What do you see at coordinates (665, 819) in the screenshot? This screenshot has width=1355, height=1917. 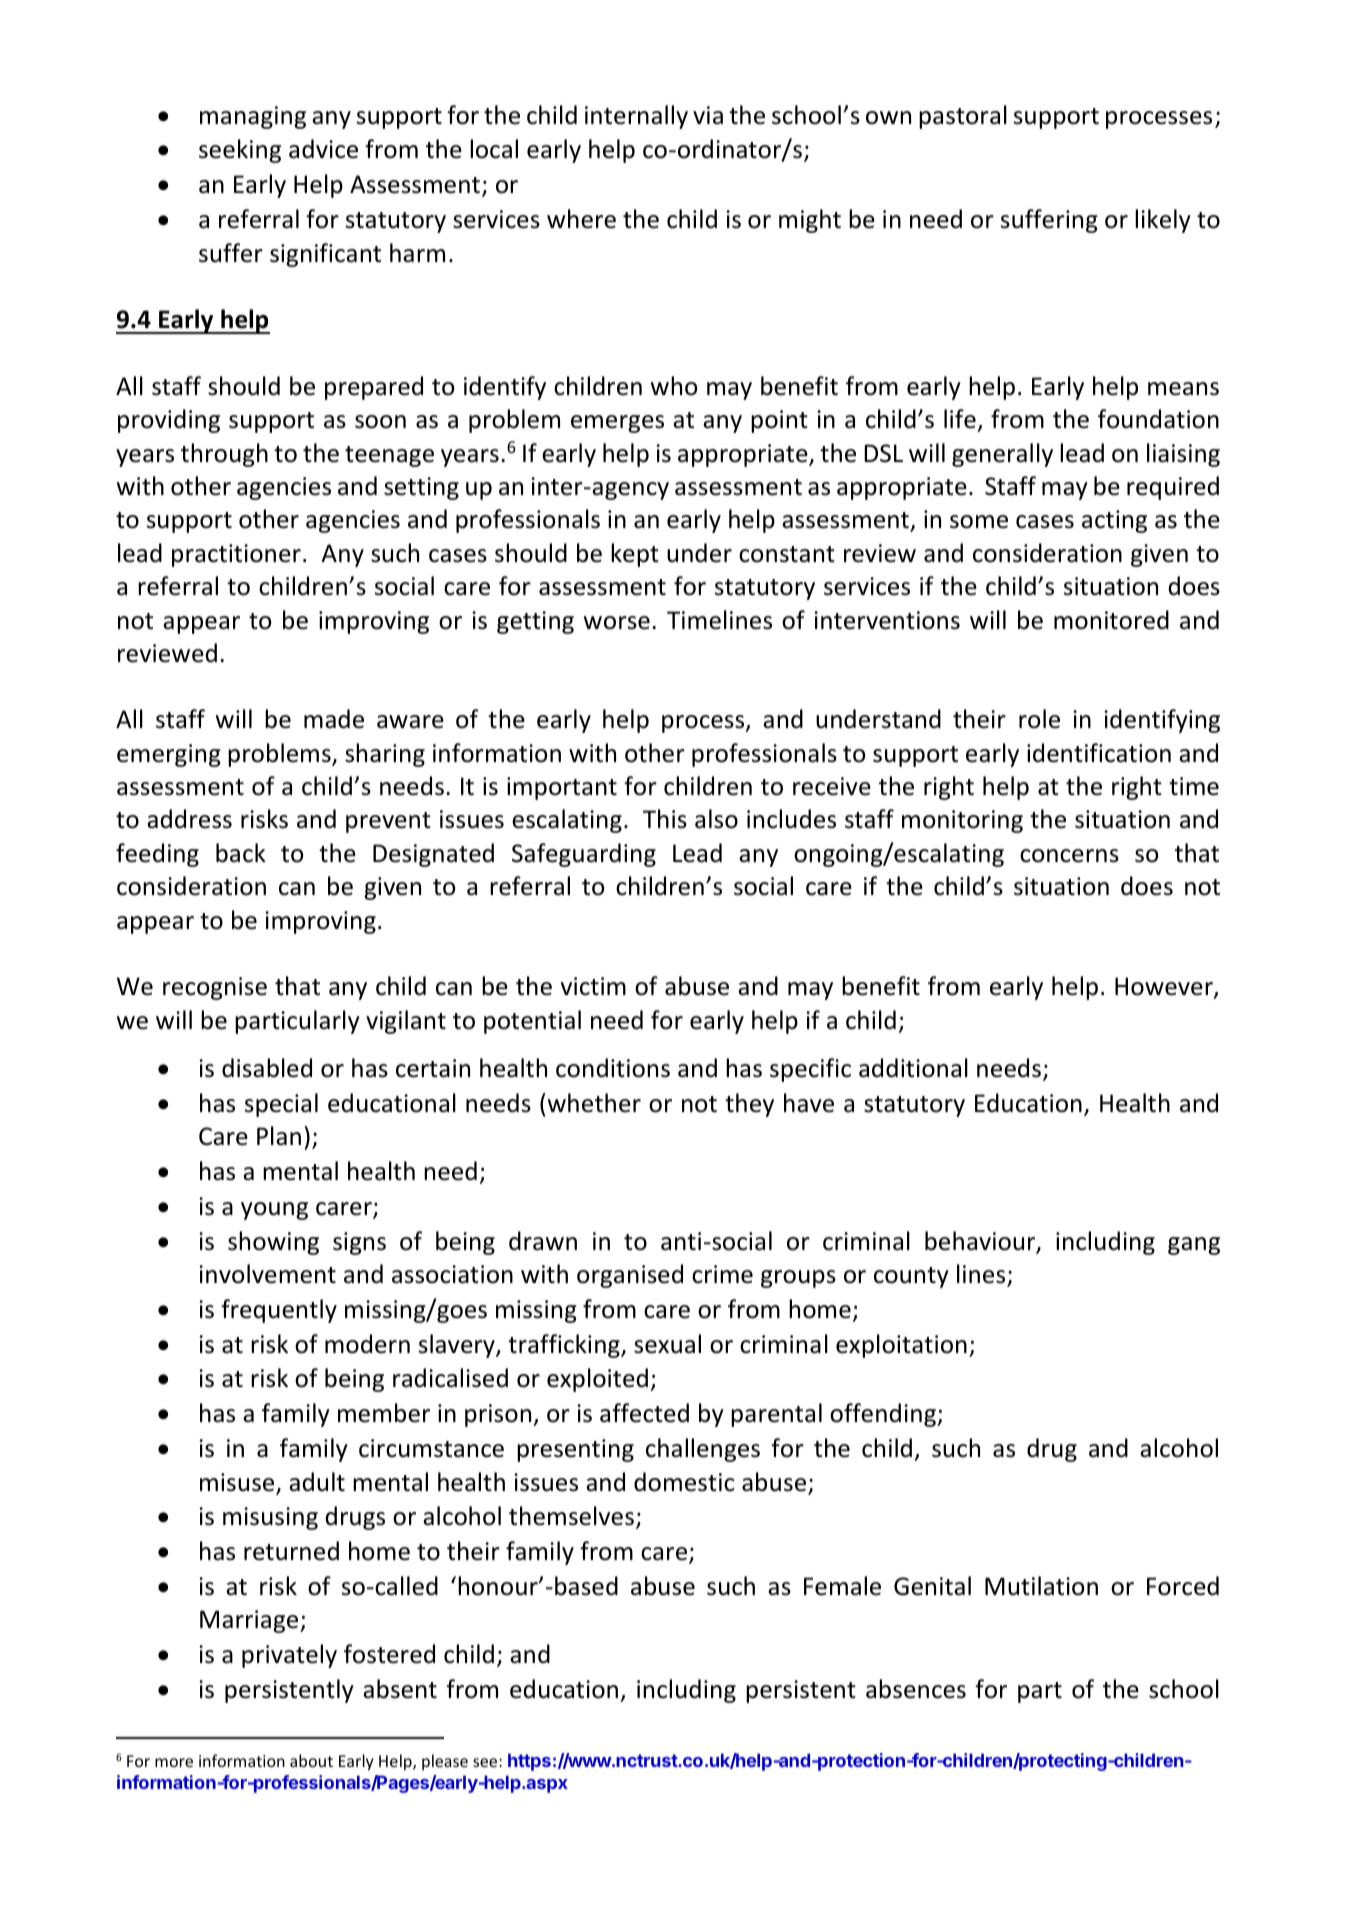 I see `This` at bounding box center [665, 819].
